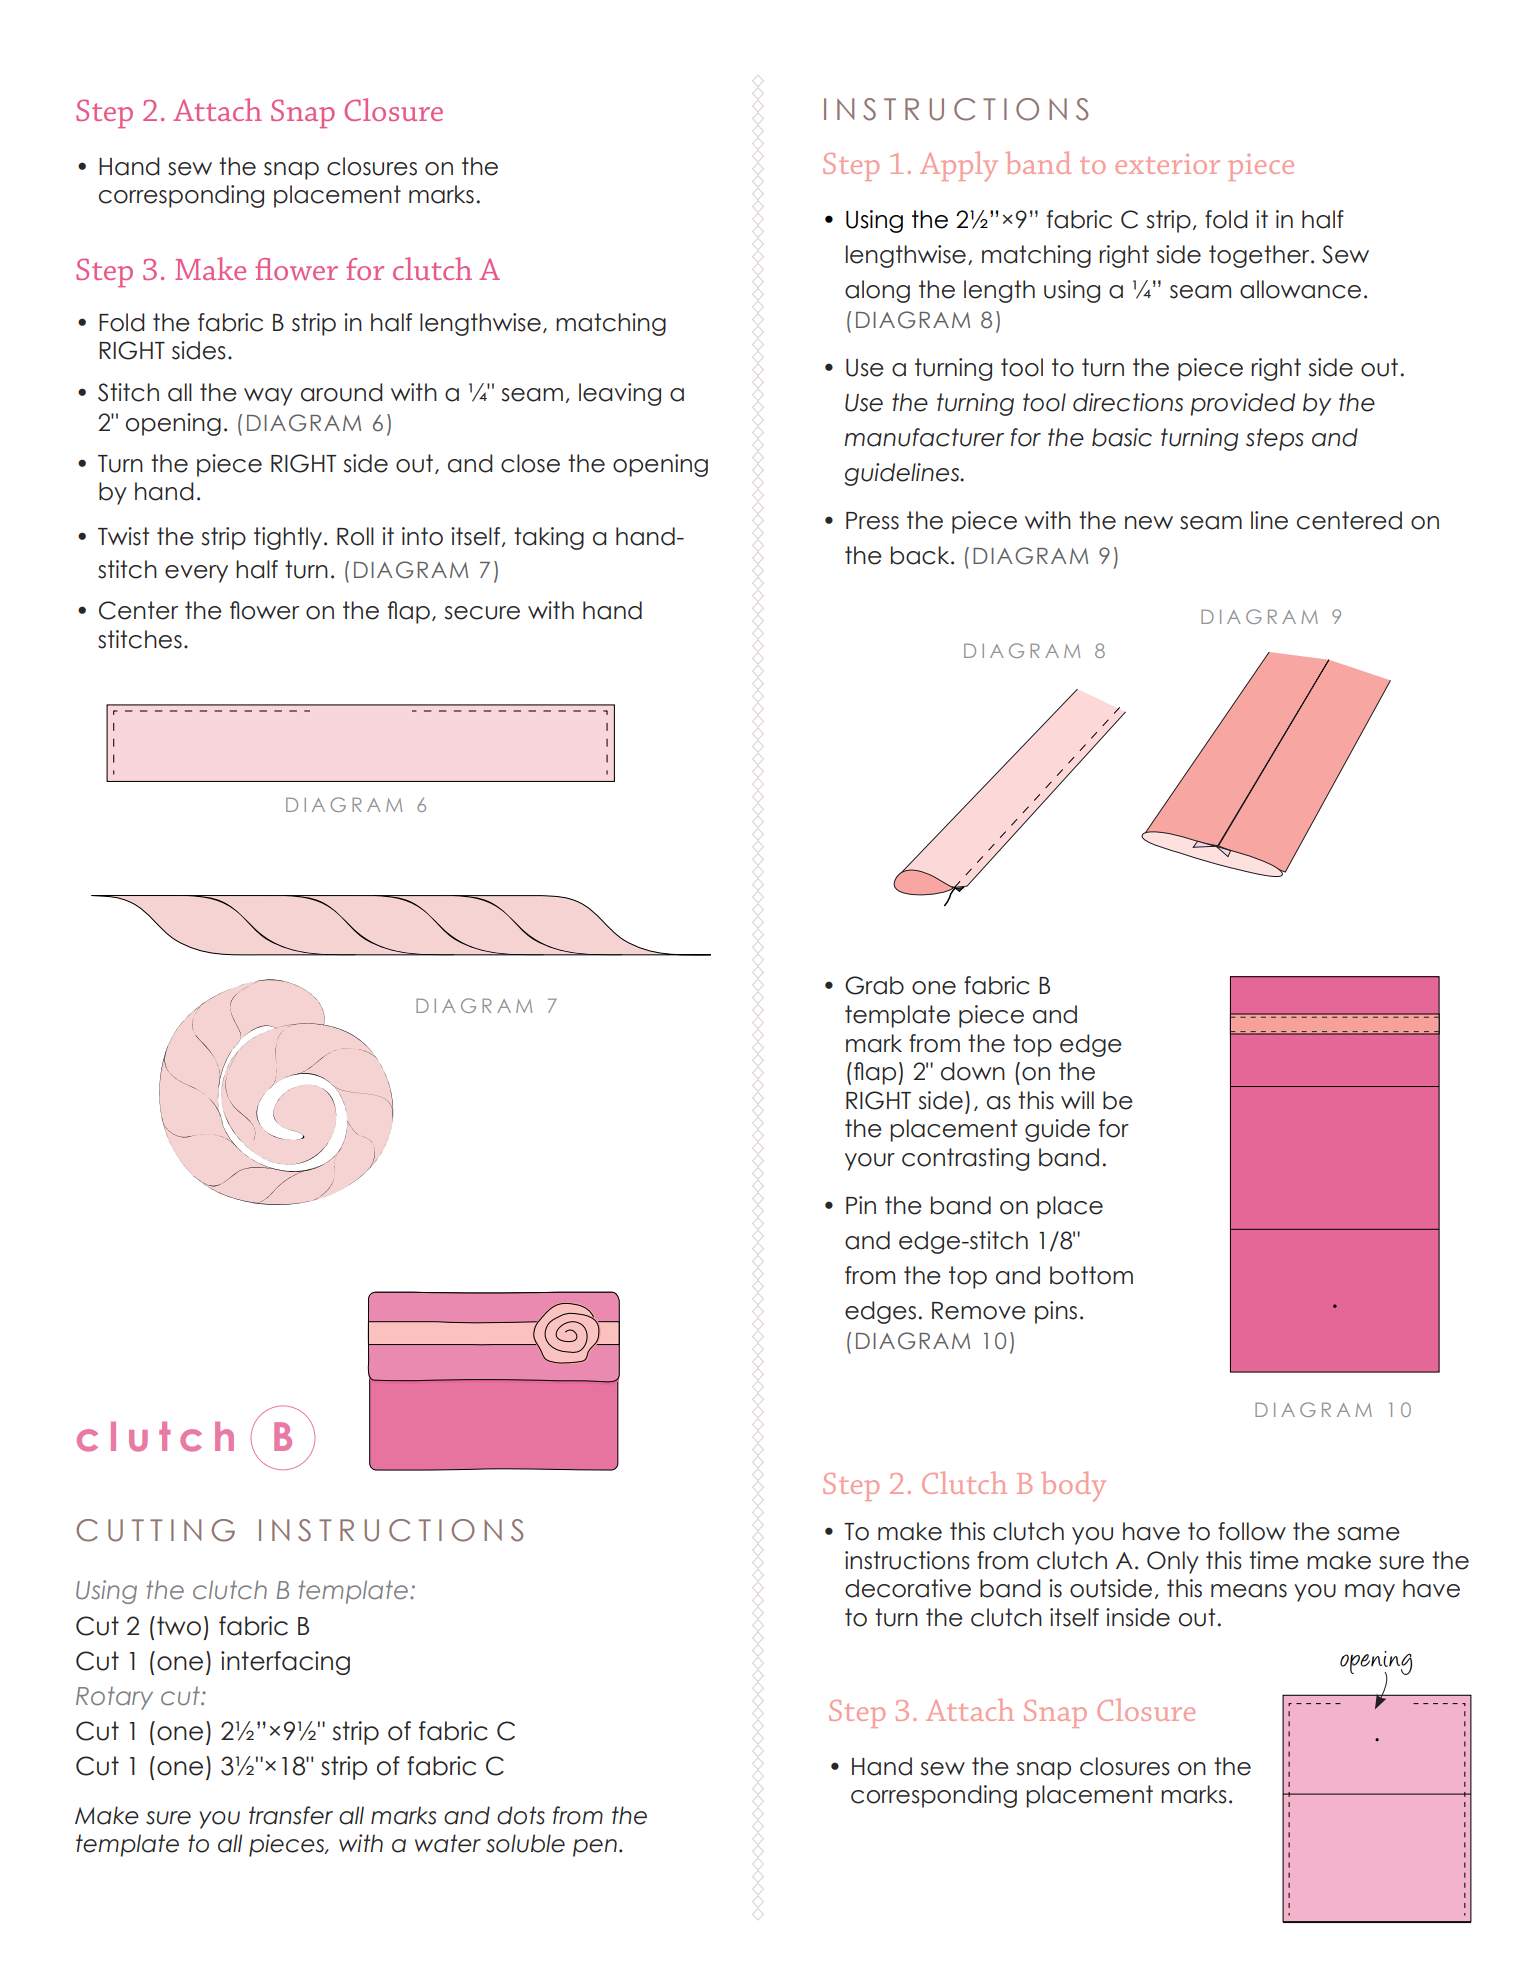  What do you see at coordinates (179, 1626) in the page?
I see `two` at bounding box center [179, 1626].
